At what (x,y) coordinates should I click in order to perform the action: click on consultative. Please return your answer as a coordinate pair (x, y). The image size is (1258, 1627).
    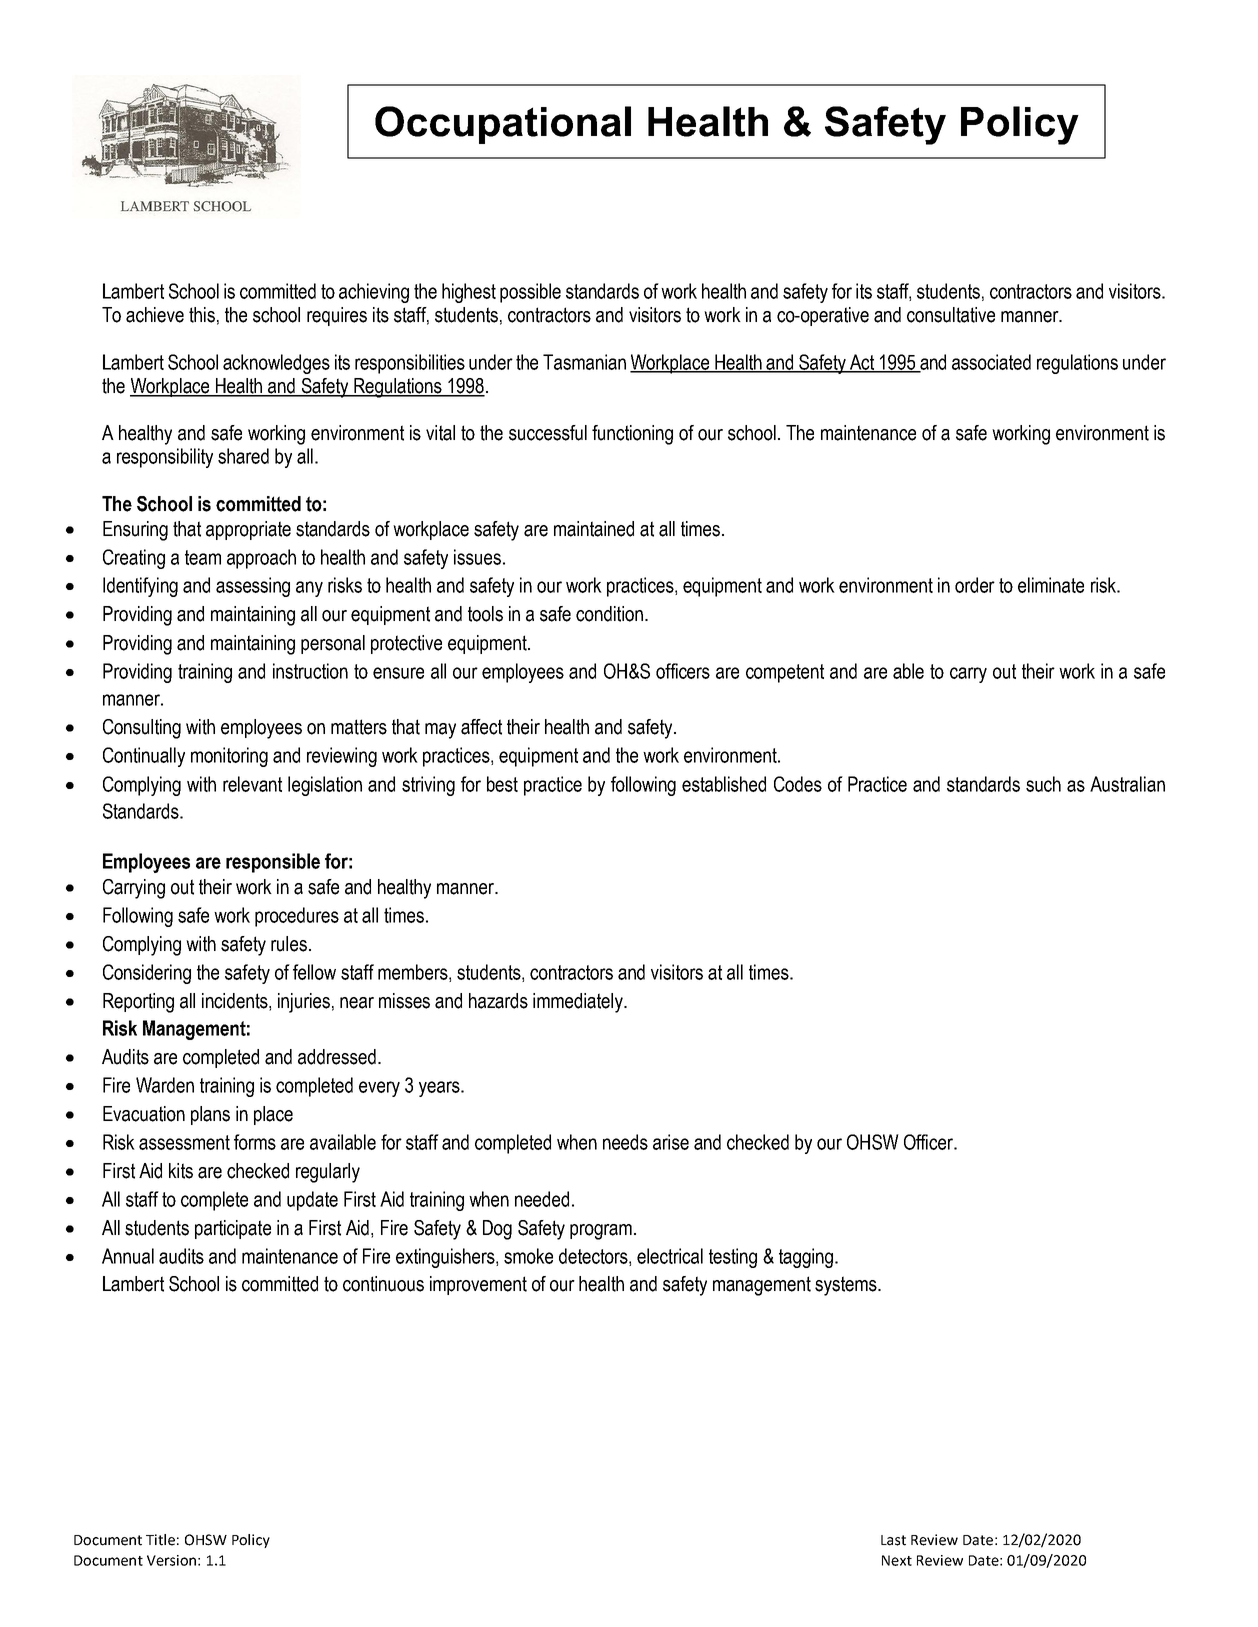
    Looking at the image, I should click on (951, 315).
